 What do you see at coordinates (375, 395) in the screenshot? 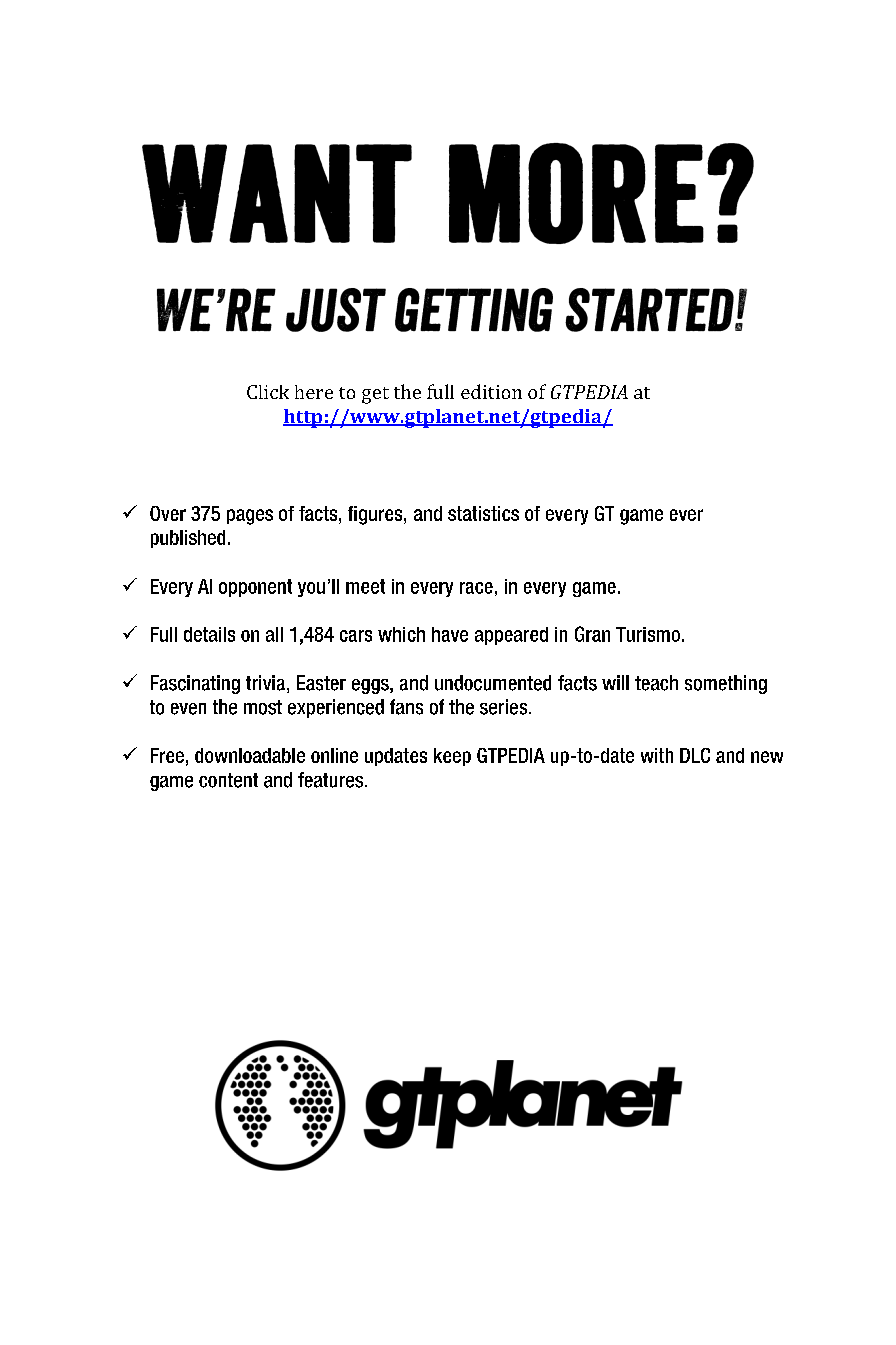
I see `get` at bounding box center [375, 395].
